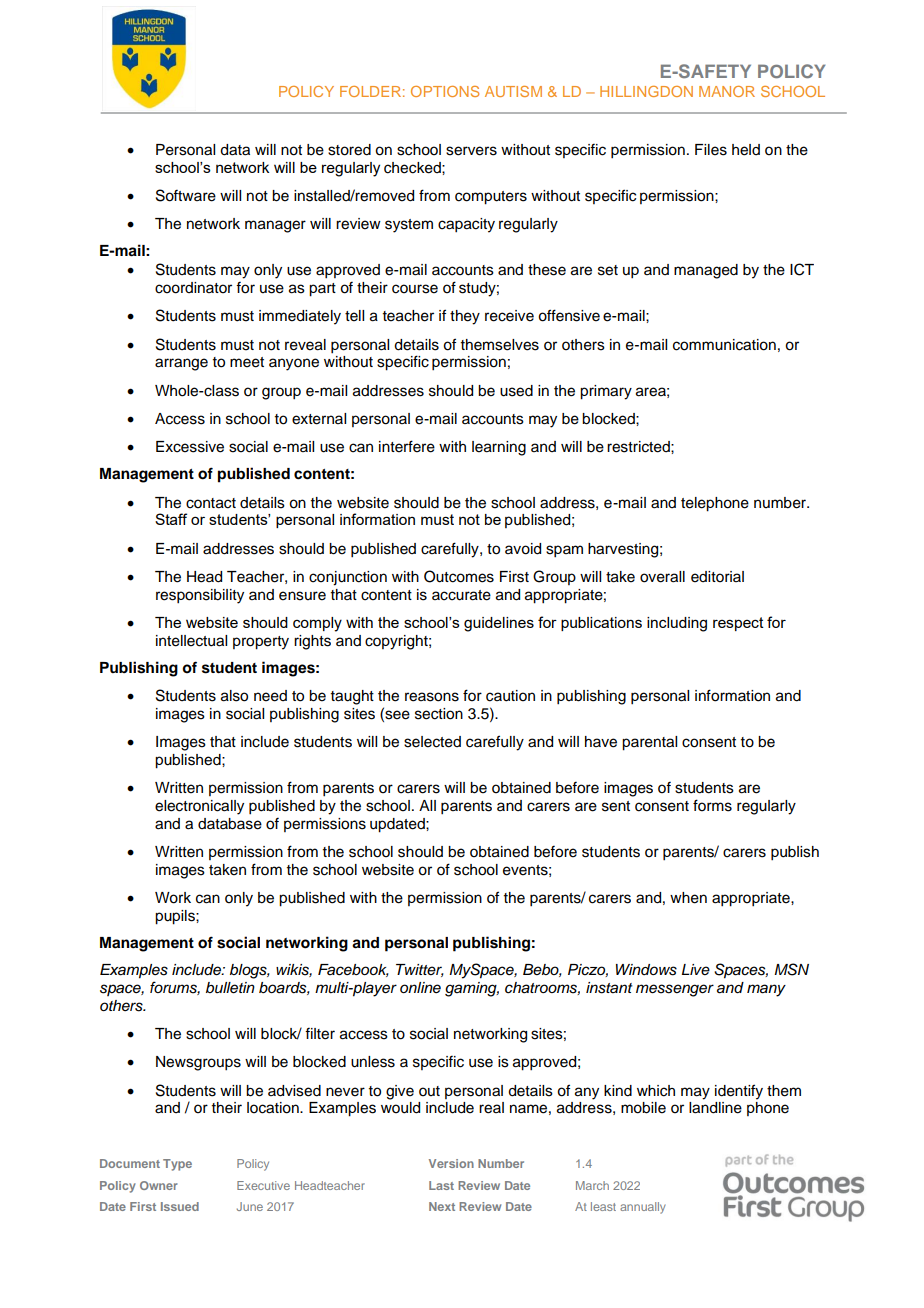 The image size is (924, 1308). What do you see at coordinates (211, 503) in the page?
I see `contact` at bounding box center [211, 503].
